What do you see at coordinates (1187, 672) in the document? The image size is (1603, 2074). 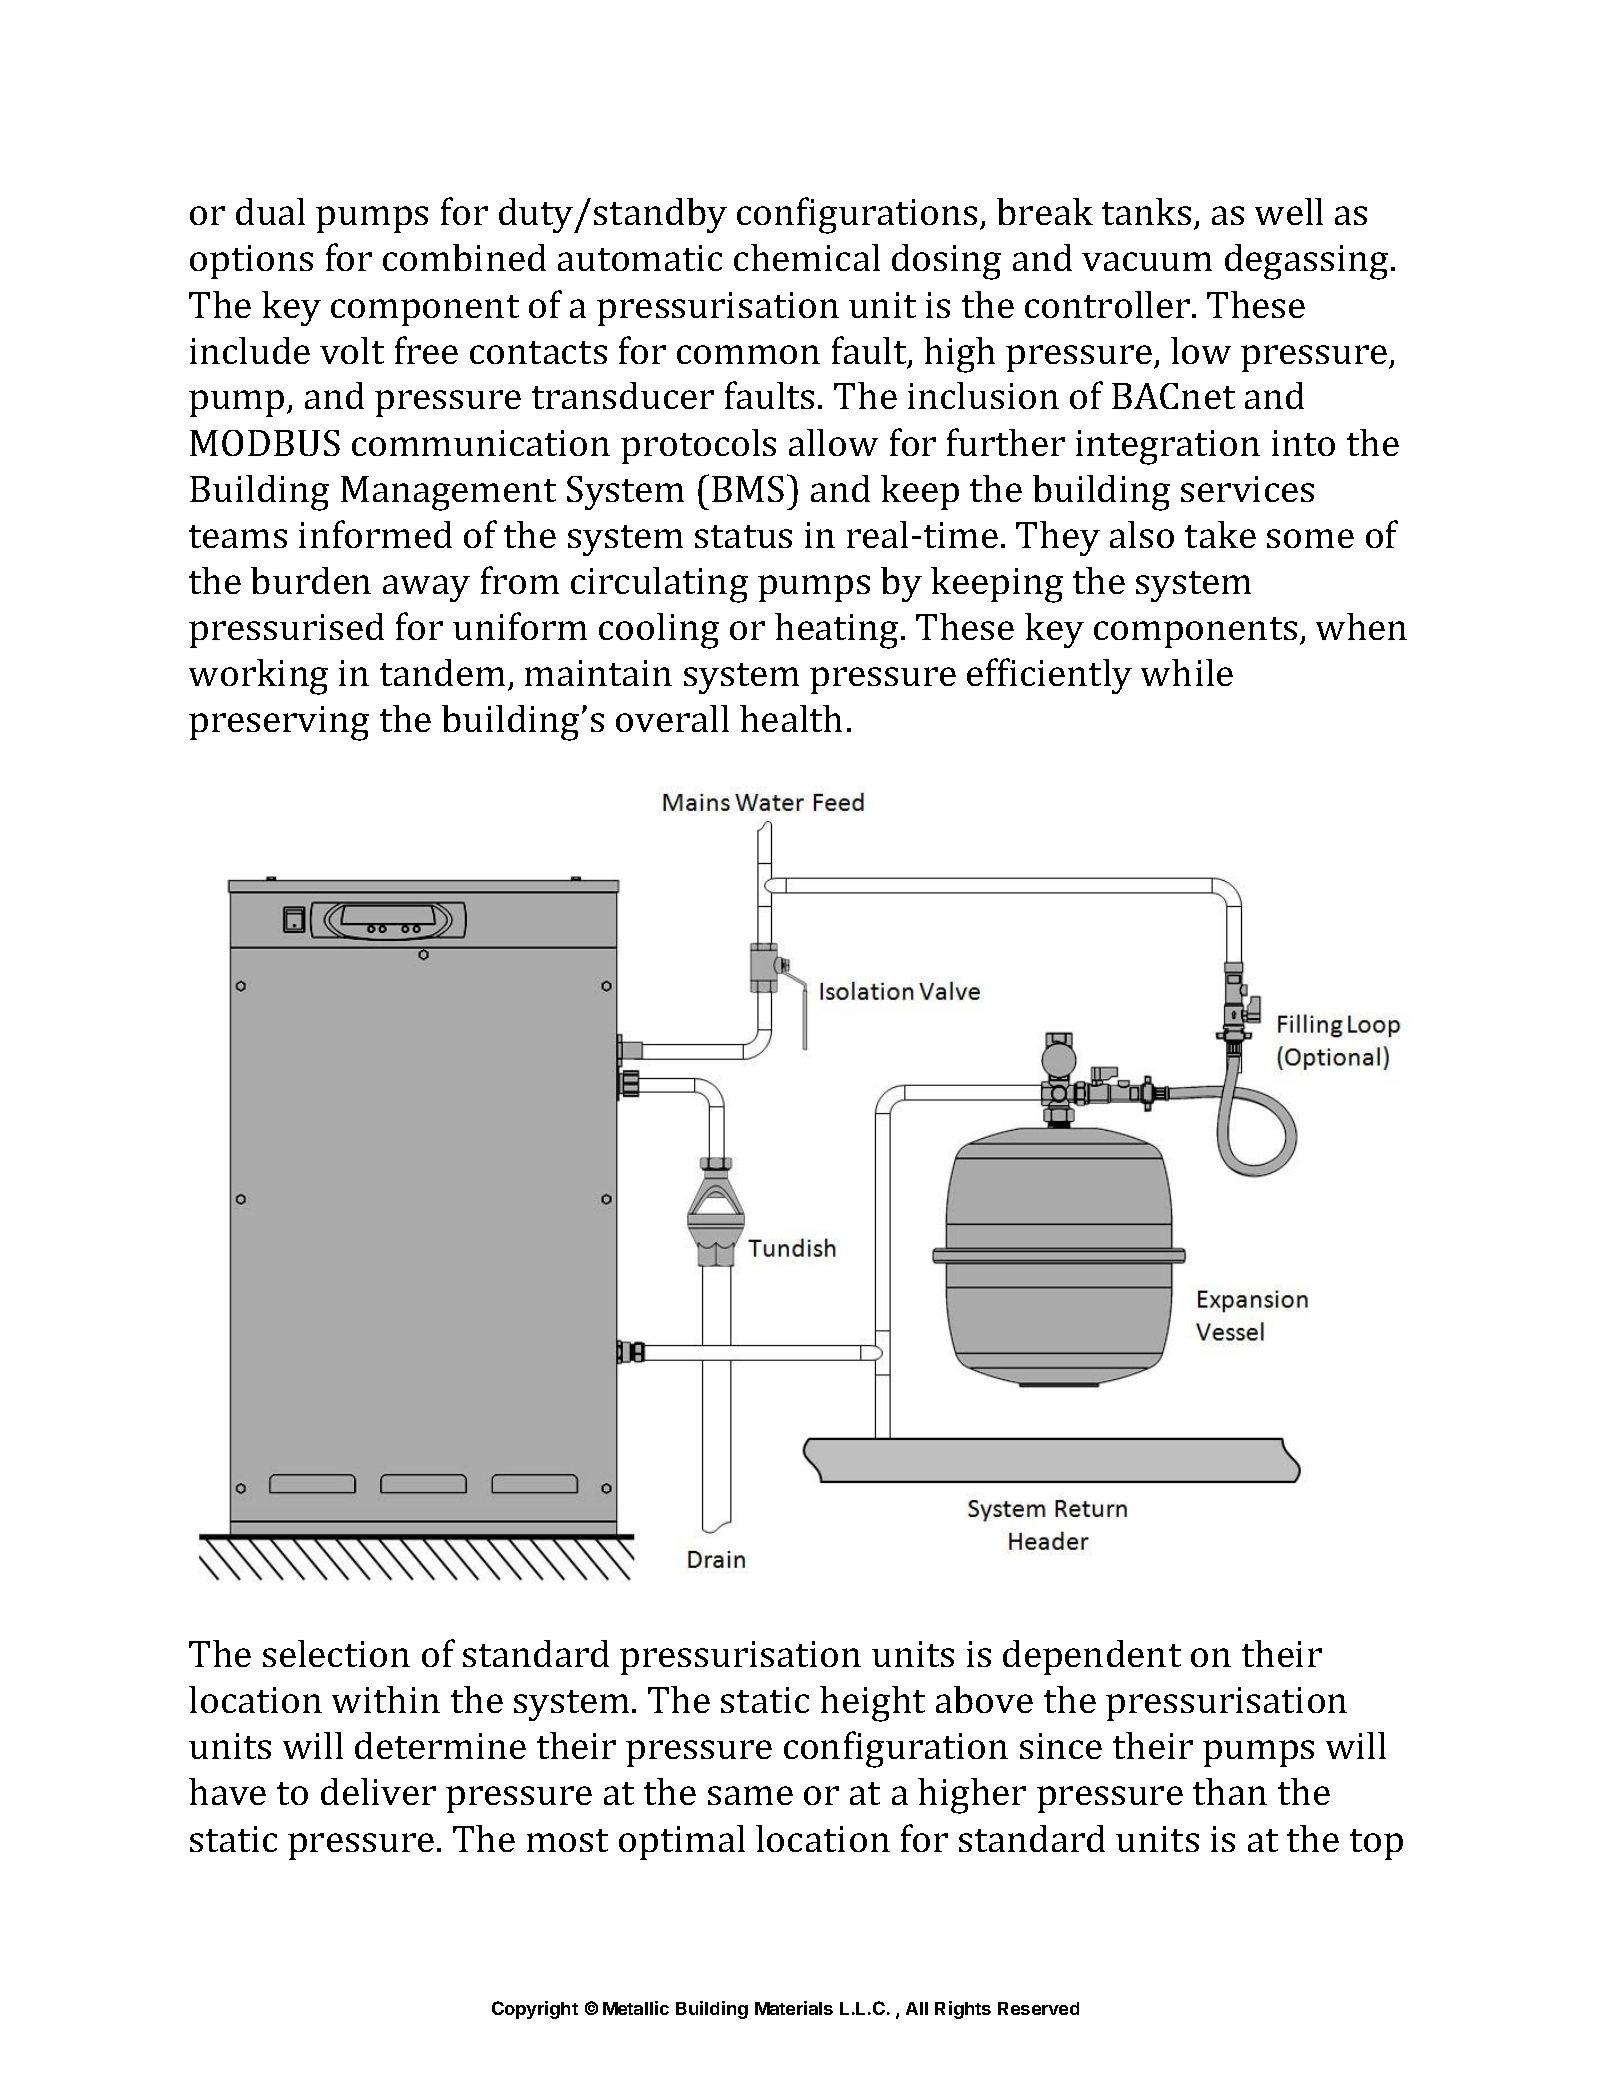 I see `while` at bounding box center [1187, 672].
